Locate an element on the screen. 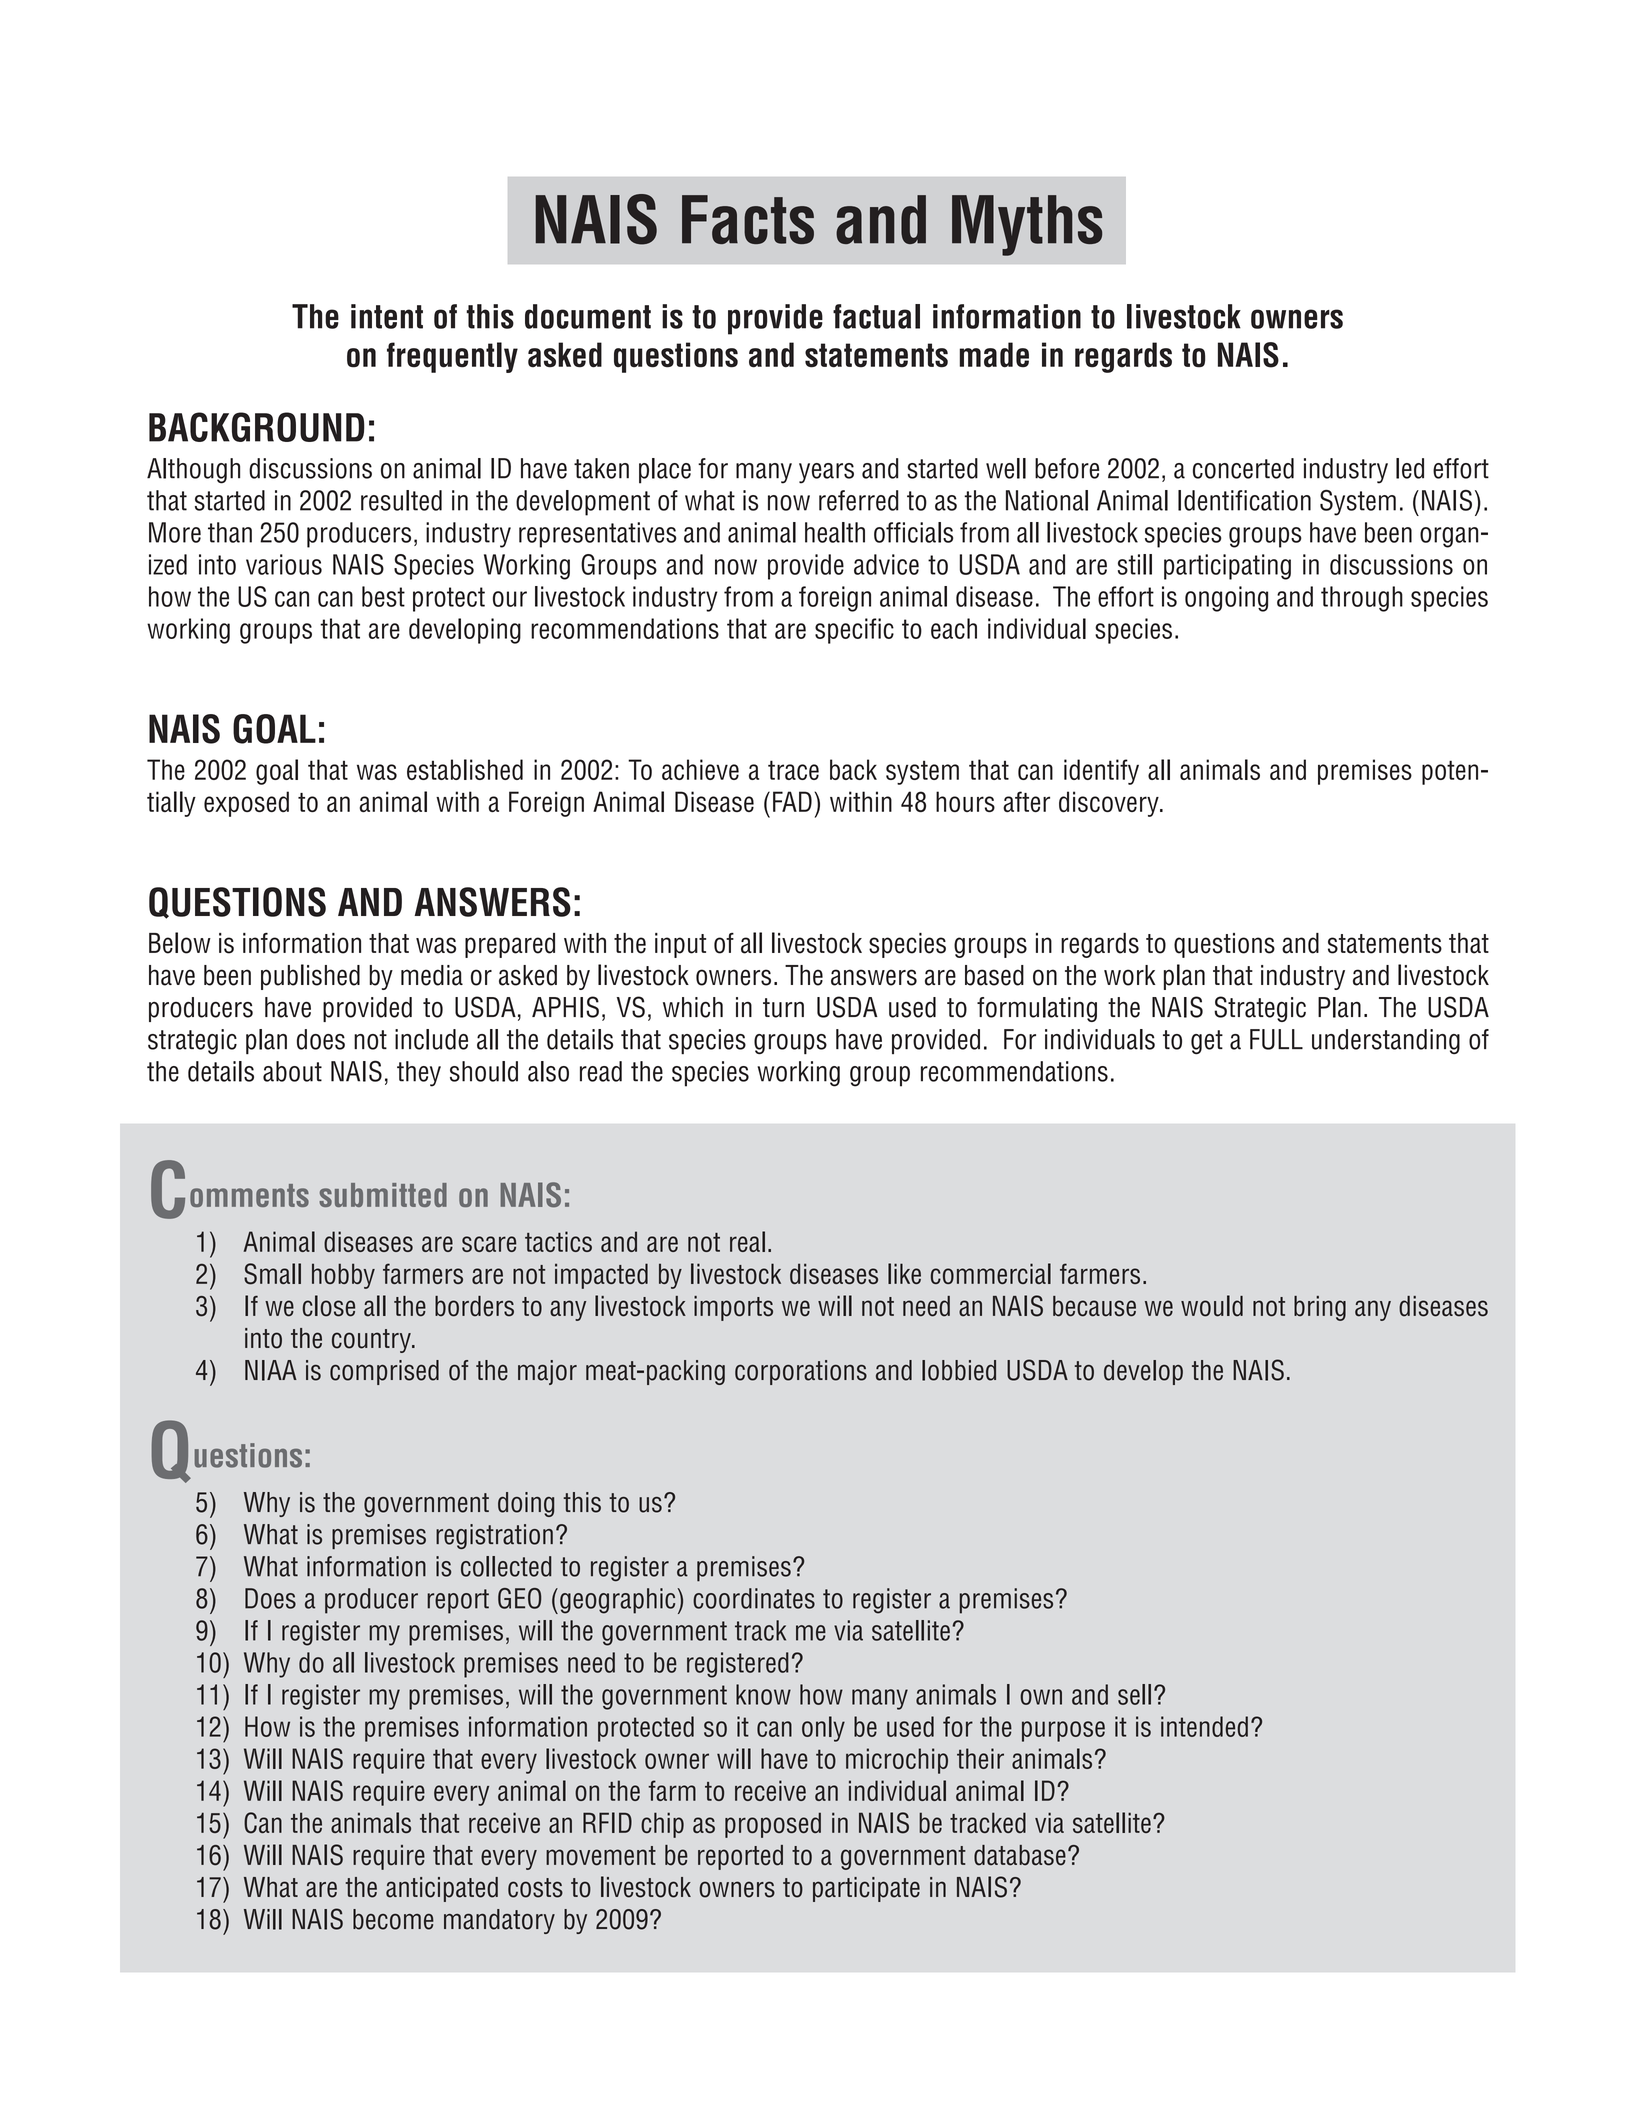  about is located at coordinates (292, 1071).
